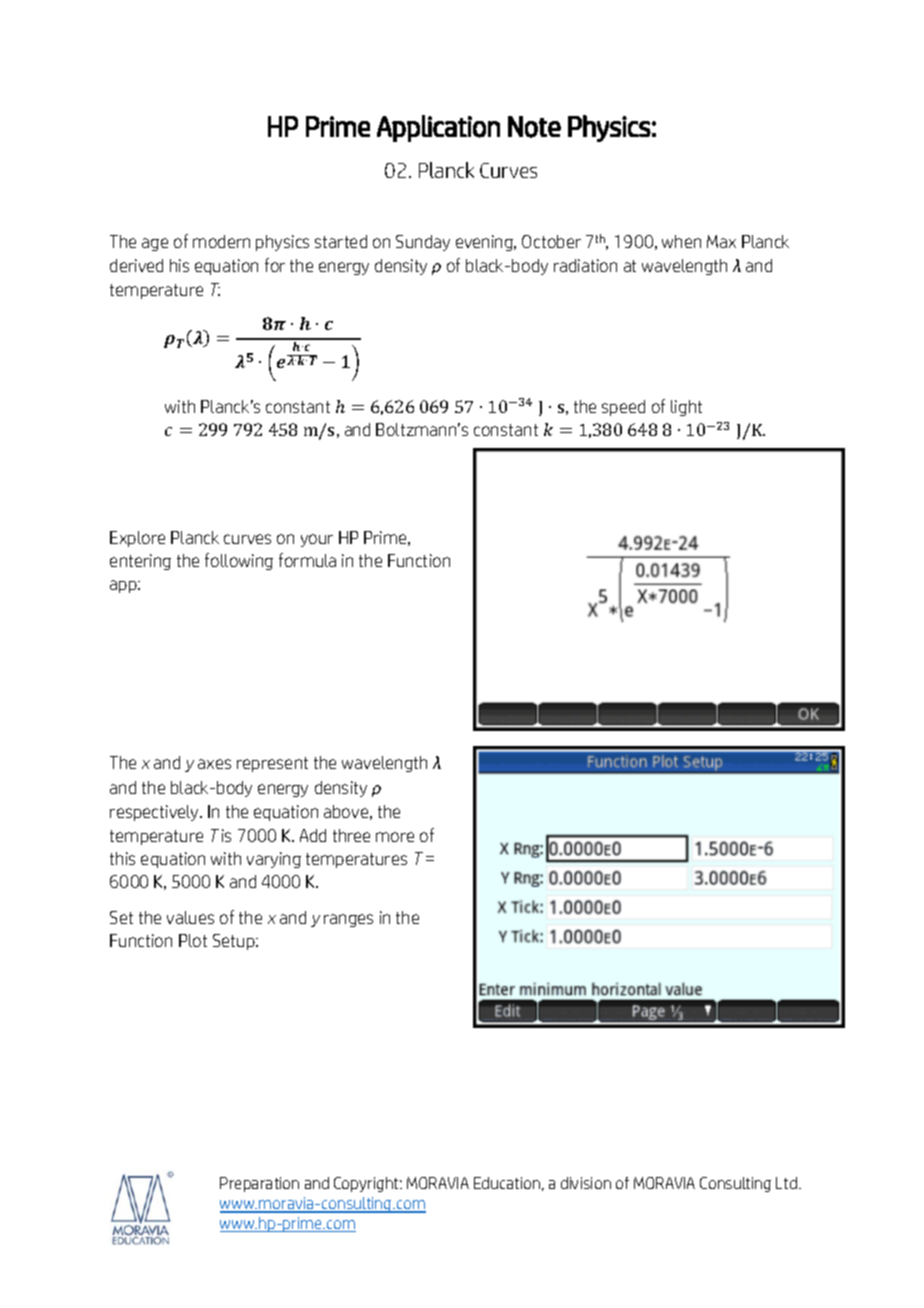 Image resolution: width=924 pixels, height=1308 pixels. I want to click on Max, so click(721, 241).
